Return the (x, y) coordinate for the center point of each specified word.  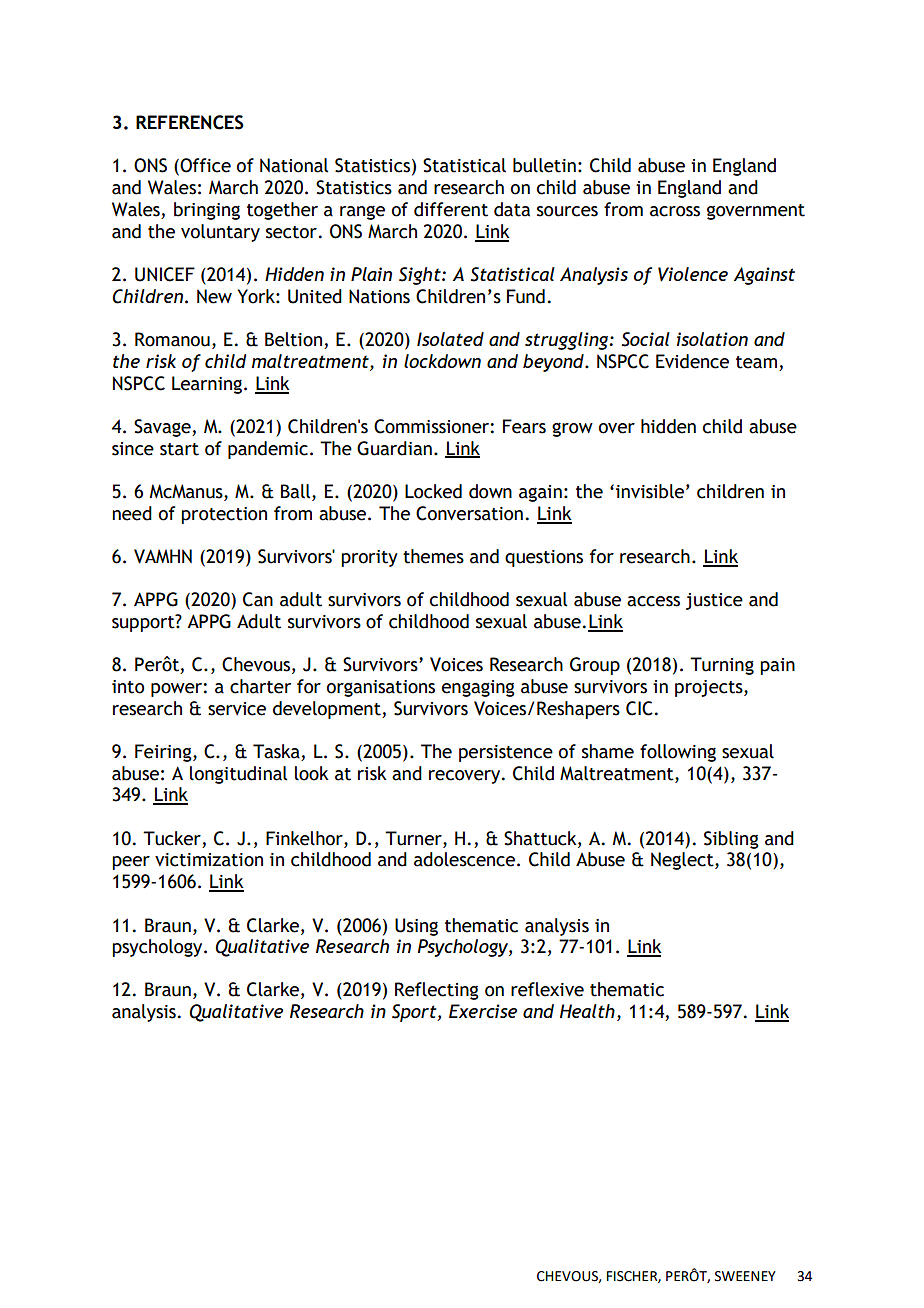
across (675, 211)
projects (710, 688)
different (451, 209)
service (237, 709)
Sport (415, 1013)
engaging (478, 688)
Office (204, 166)
